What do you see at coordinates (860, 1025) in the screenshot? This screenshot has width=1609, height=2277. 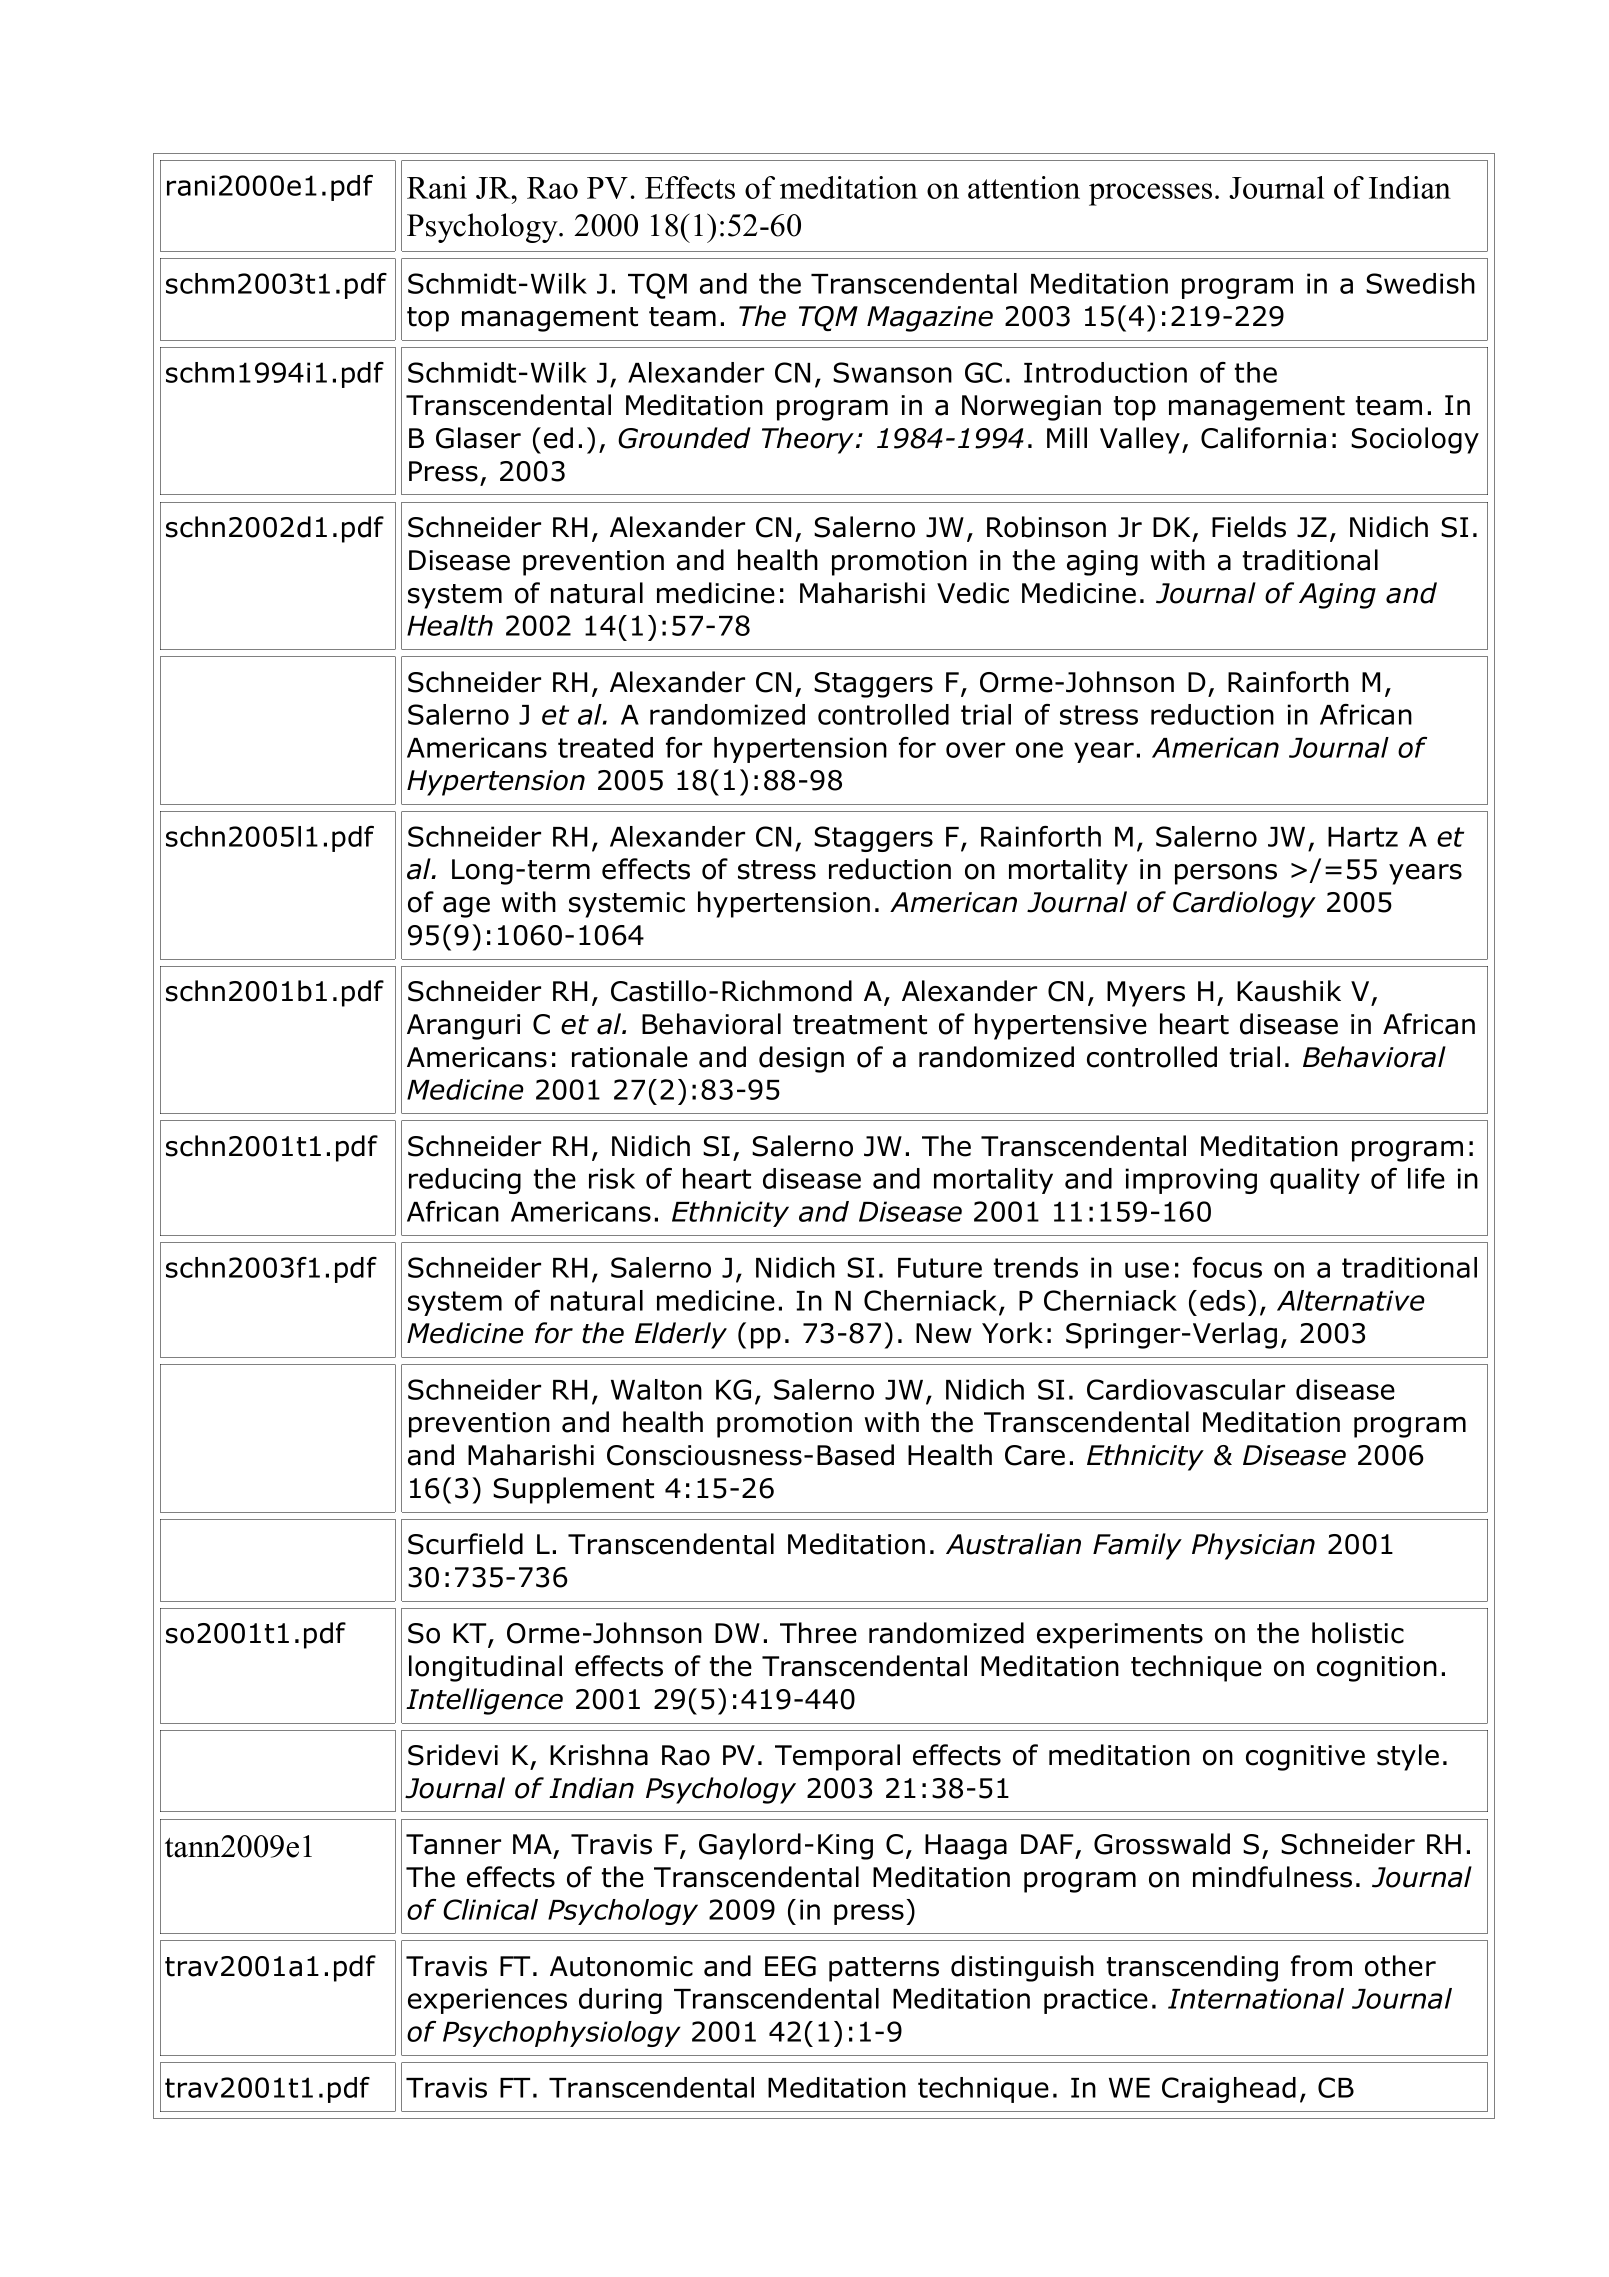 I see `treatment` at bounding box center [860, 1025].
